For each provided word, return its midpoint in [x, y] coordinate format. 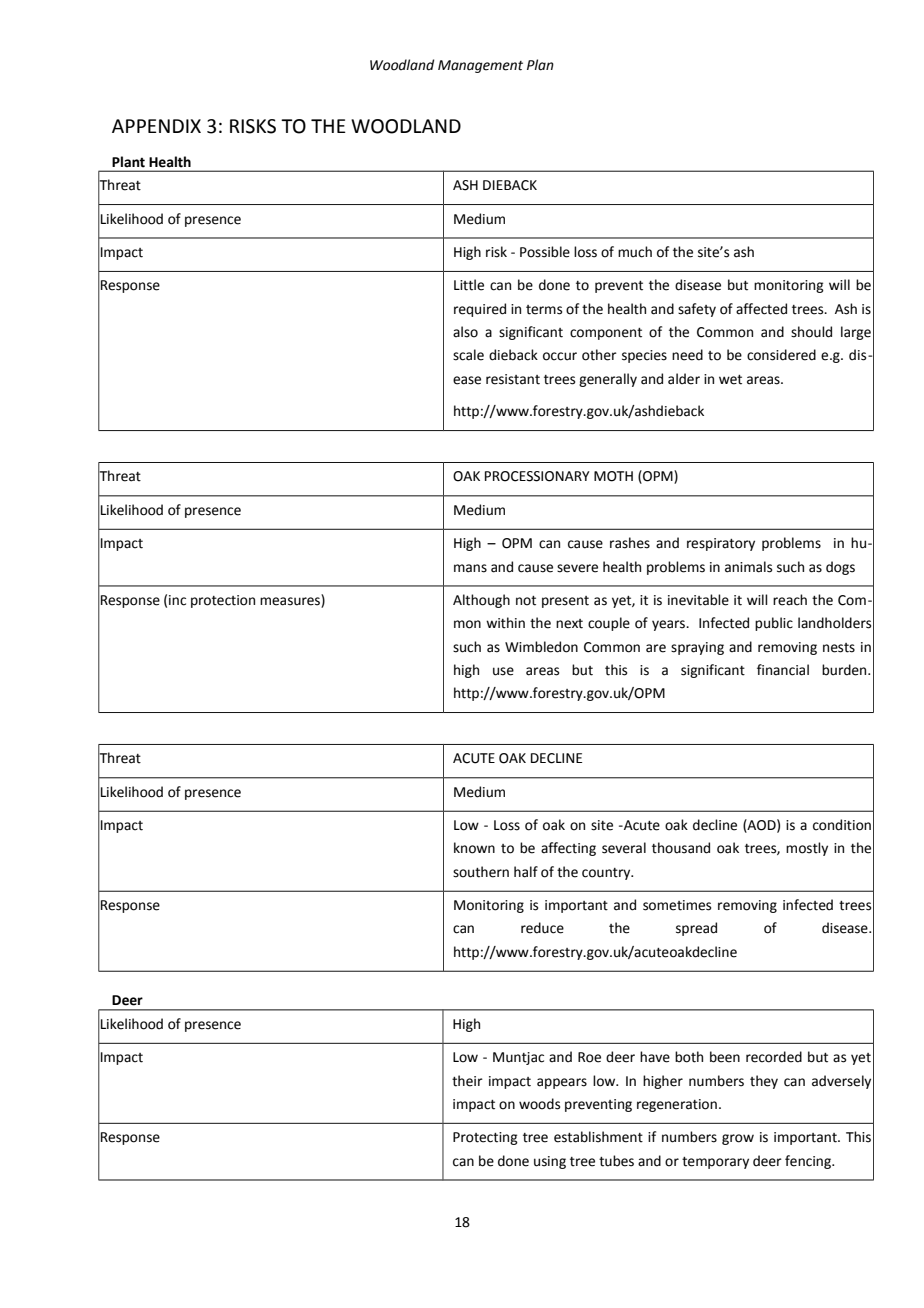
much [635, 252]
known [474, 848]
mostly [807, 849]
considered [781, 355]
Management [480, 66]
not [526, 601]
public [774, 624]
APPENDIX [156, 126]
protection [223, 601]
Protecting [485, 1138]
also [465, 332]
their [467, 1081]
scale [468, 355]
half [526, 872]
